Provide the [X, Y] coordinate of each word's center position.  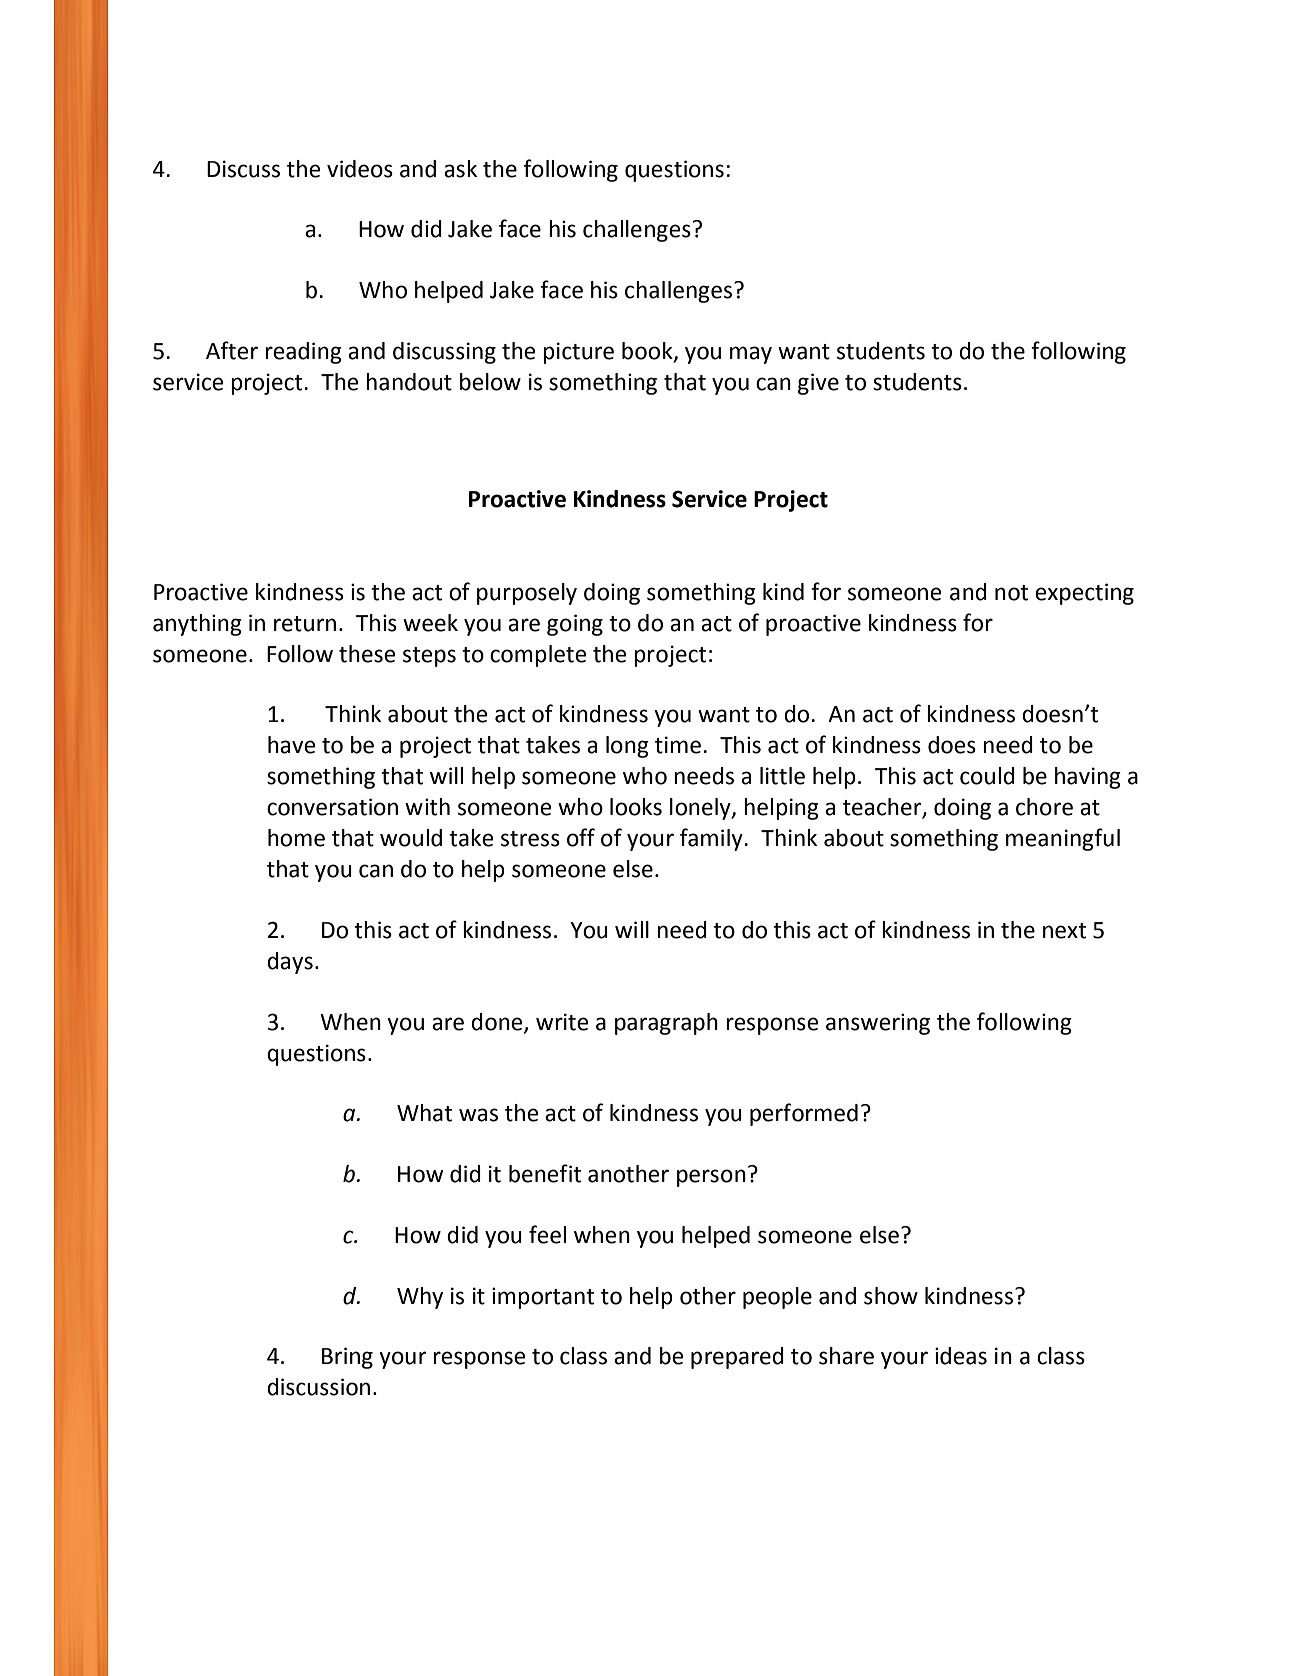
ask [460, 169]
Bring [347, 1358]
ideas [961, 1356]
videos [360, 169]
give [818, 384]
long [627, 747]
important [543, 1298]
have [292, 745]
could [987, 776]
